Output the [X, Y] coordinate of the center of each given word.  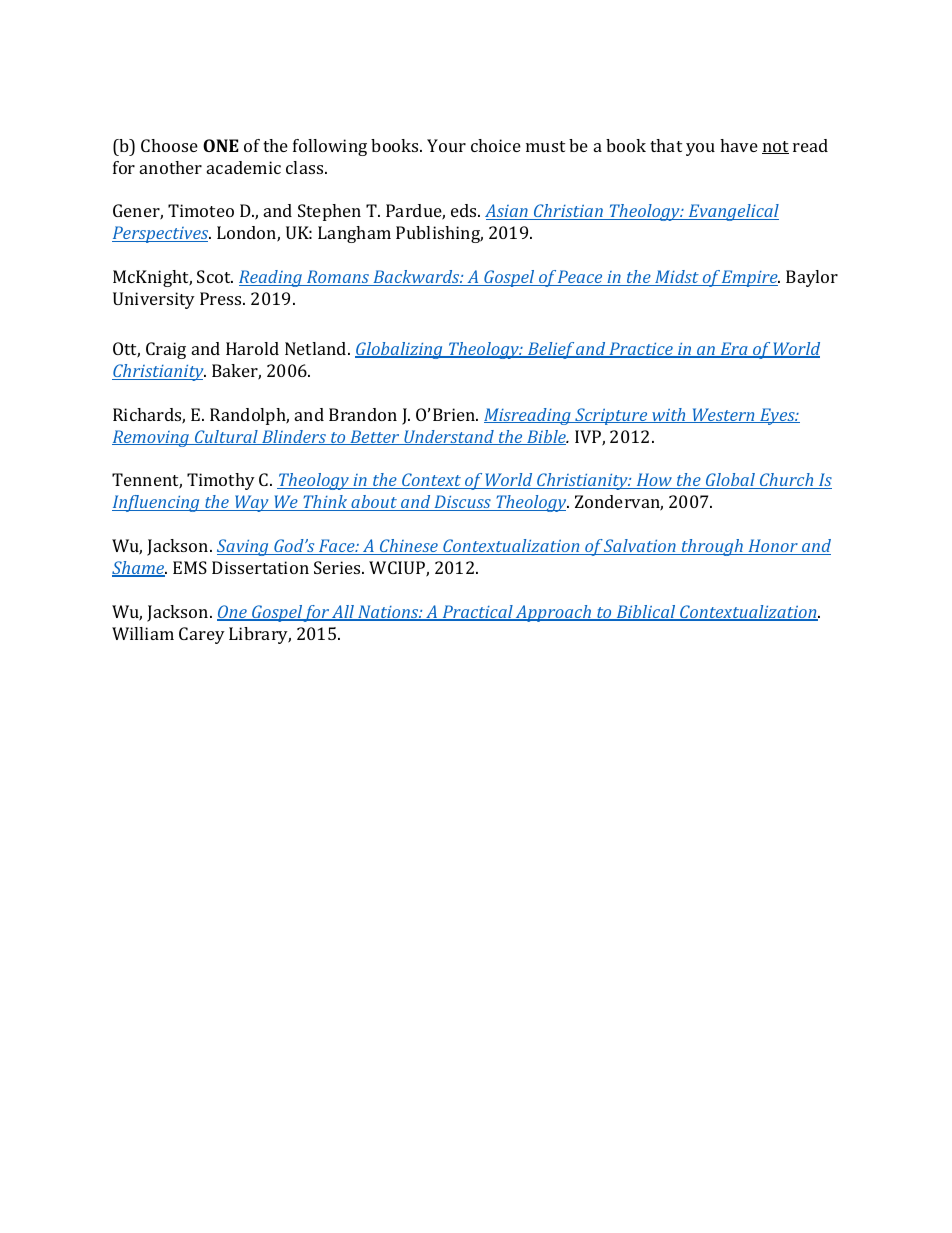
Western [723, 415]
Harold [252, 348]
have [739, 145]
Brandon [363, 414]
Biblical [646, 613]
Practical [477, 613]
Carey [202, 635]
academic [244, 167]
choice [496, 145]
